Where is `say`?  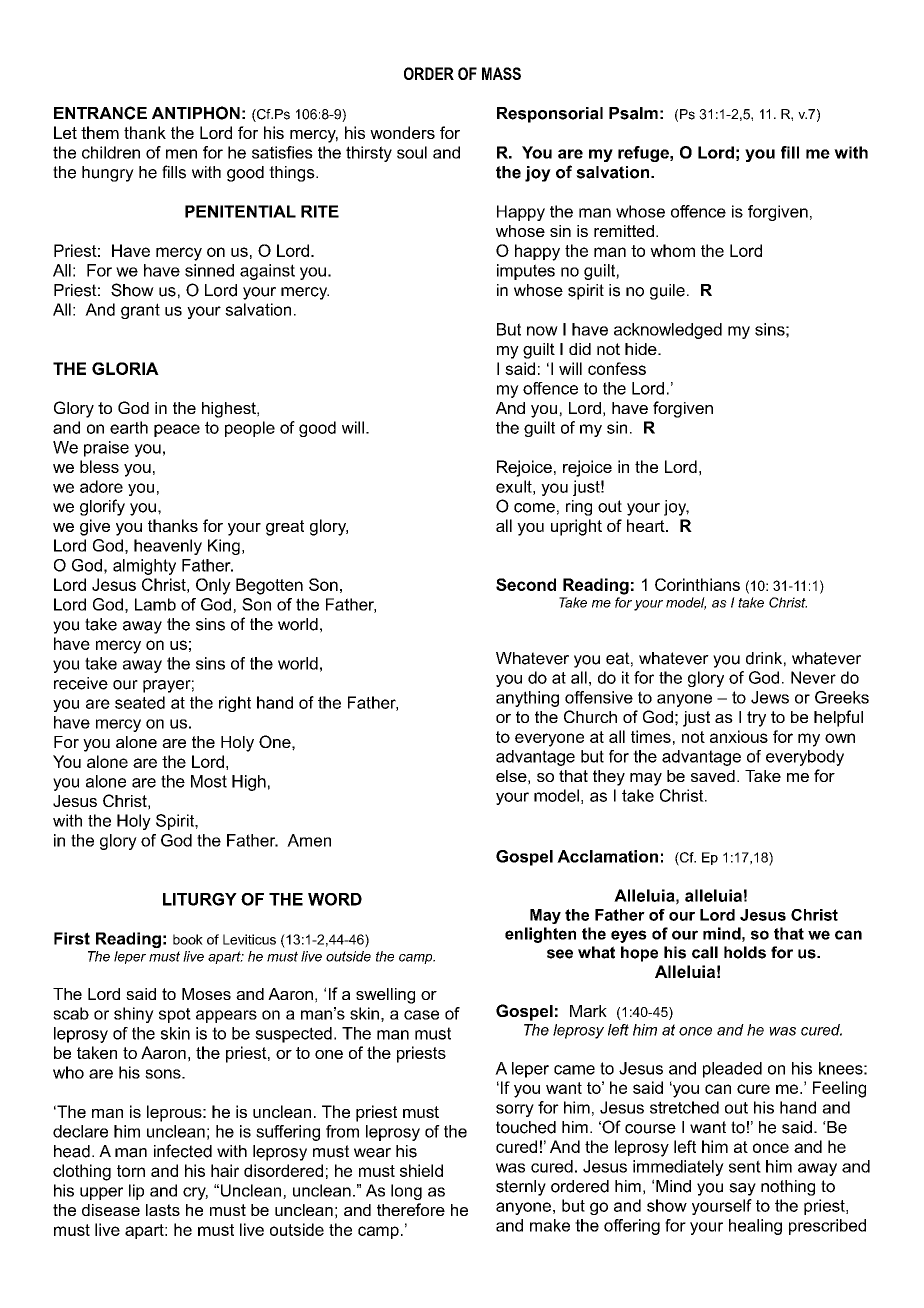
say is located at coordinates (742, 1189).
